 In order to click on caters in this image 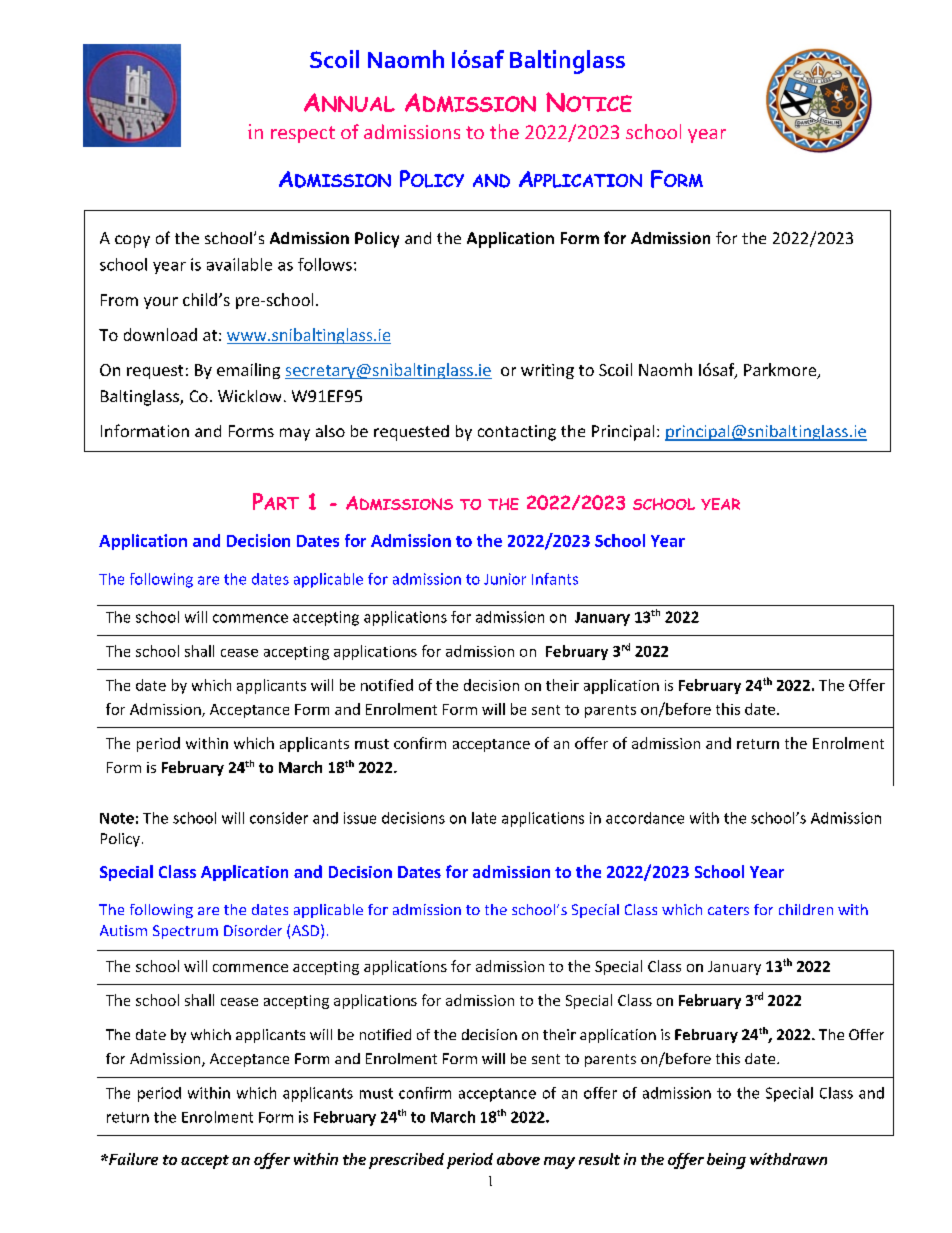, I will do `click(728, 910)`.
